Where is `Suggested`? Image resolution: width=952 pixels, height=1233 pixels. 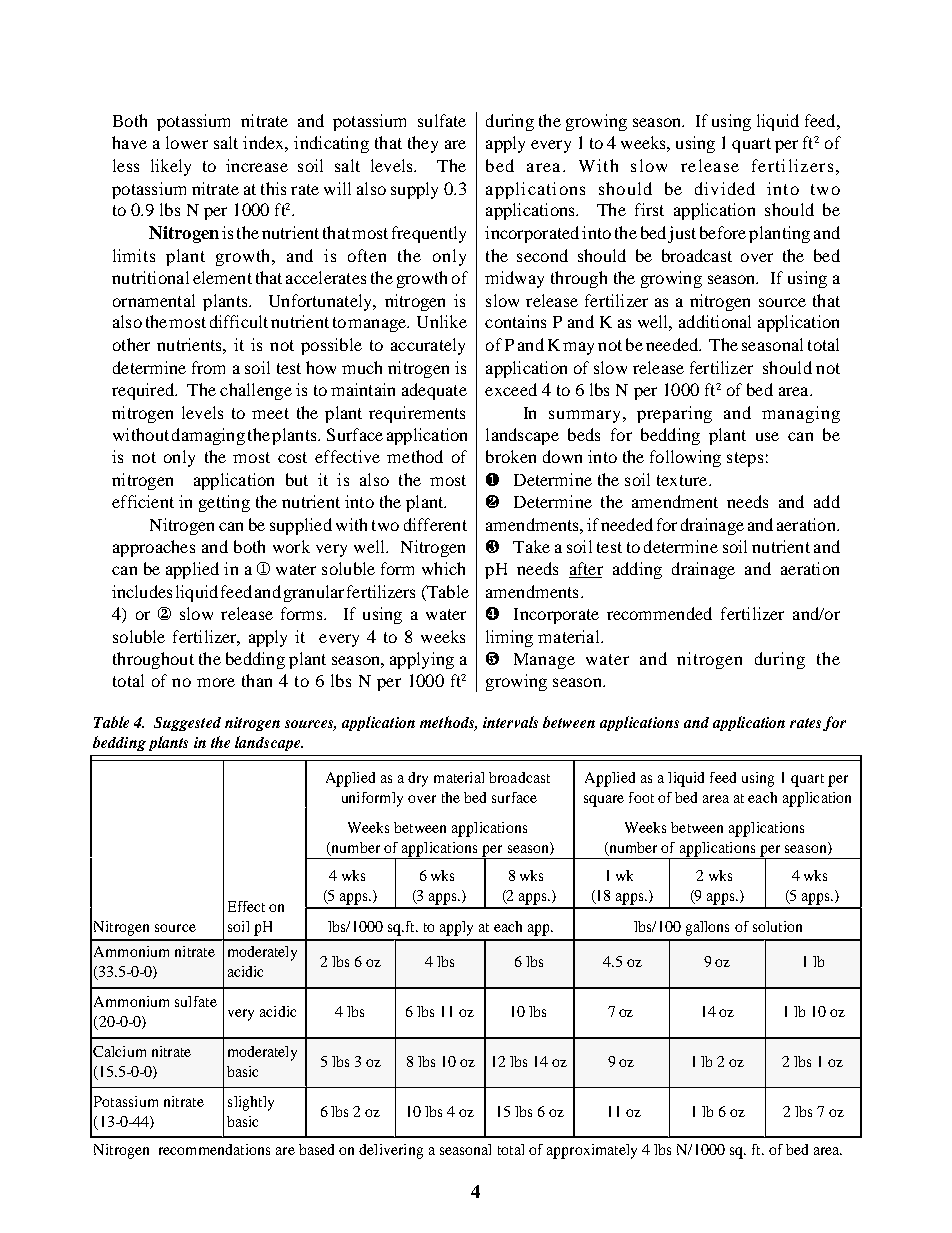
Suggested is located at coordinates (187, 724).
